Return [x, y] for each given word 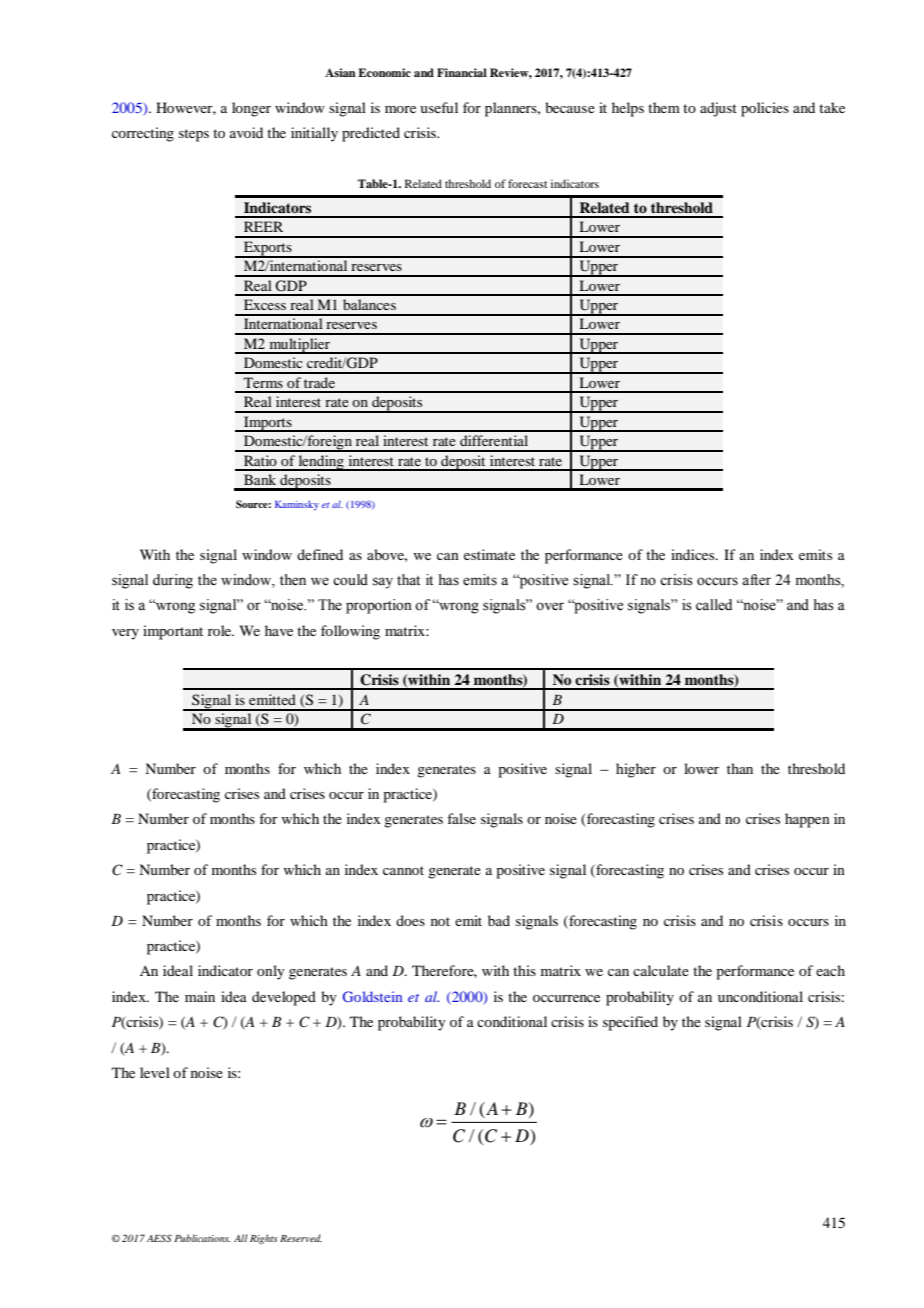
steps [194, 135]
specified [630, 1023]
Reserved [301, 1238]
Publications [202, 1238]
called [714, 605]
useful [439, 107]
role [221, 630]
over [550, 606]
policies [765, 109]
